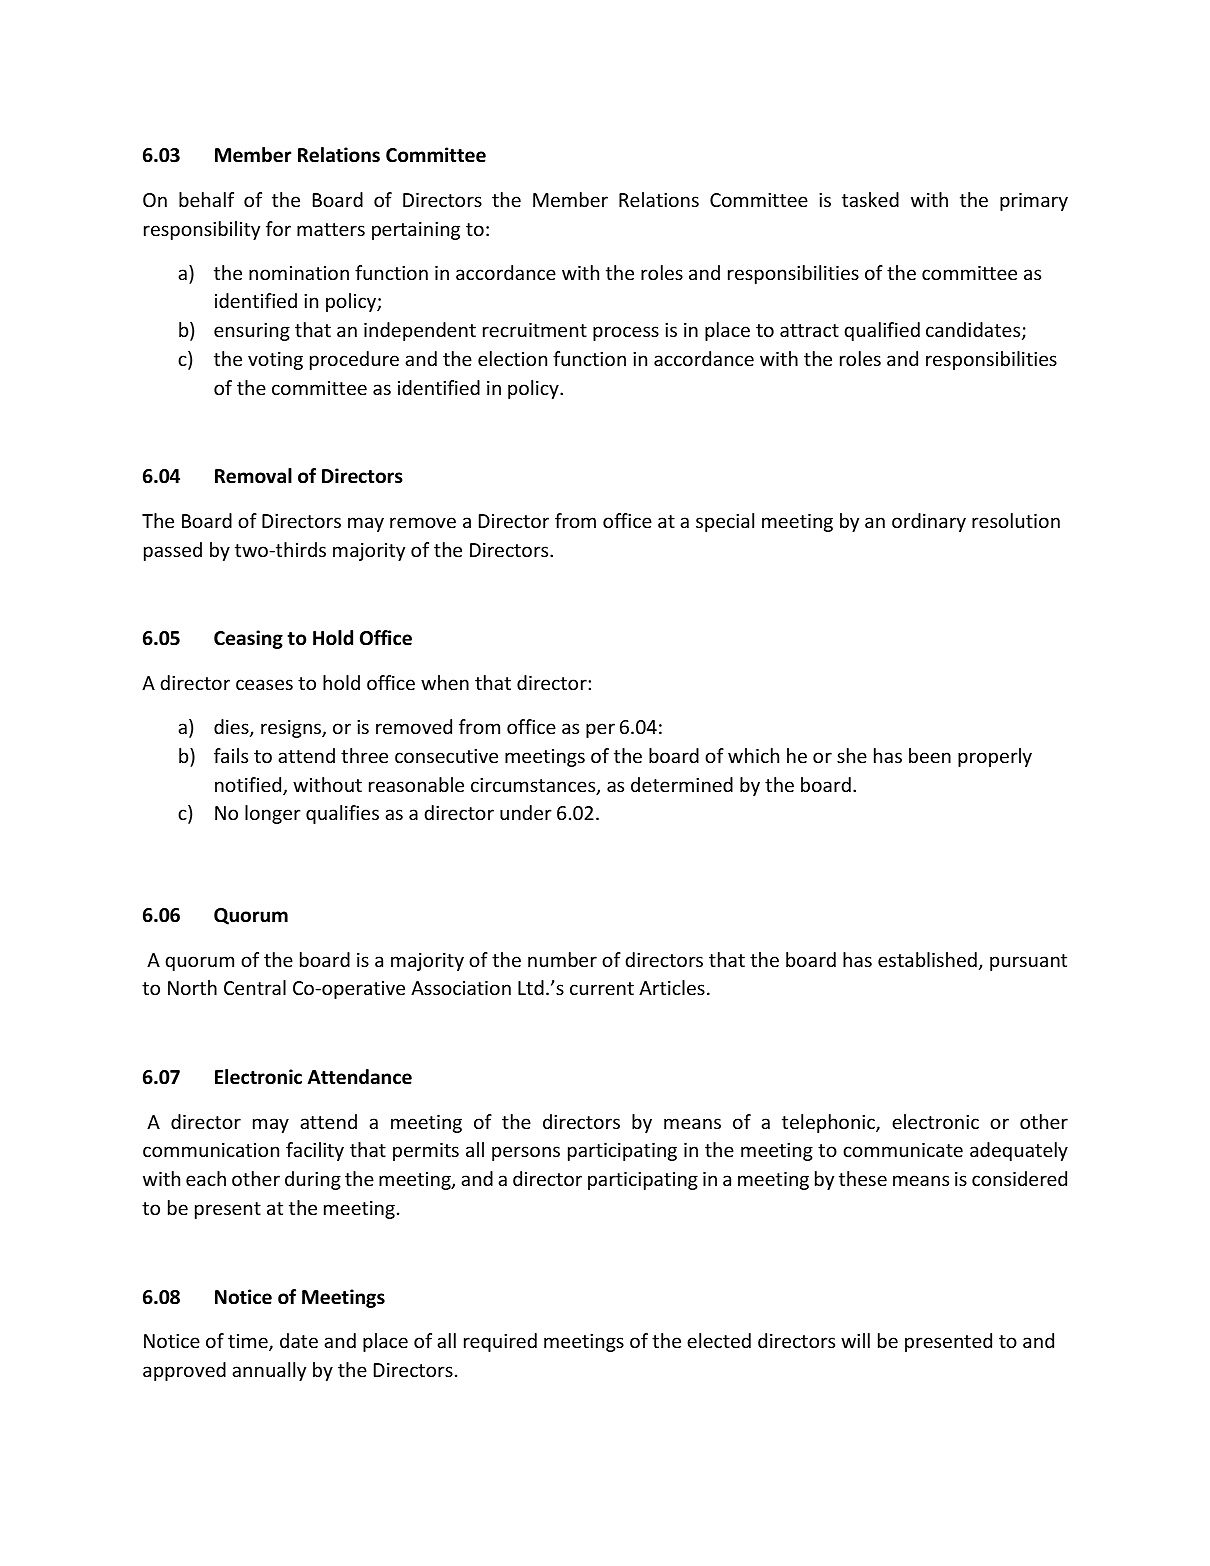 This image has height=1566, width=1210. I want to click on time, so click(249, 1342).
